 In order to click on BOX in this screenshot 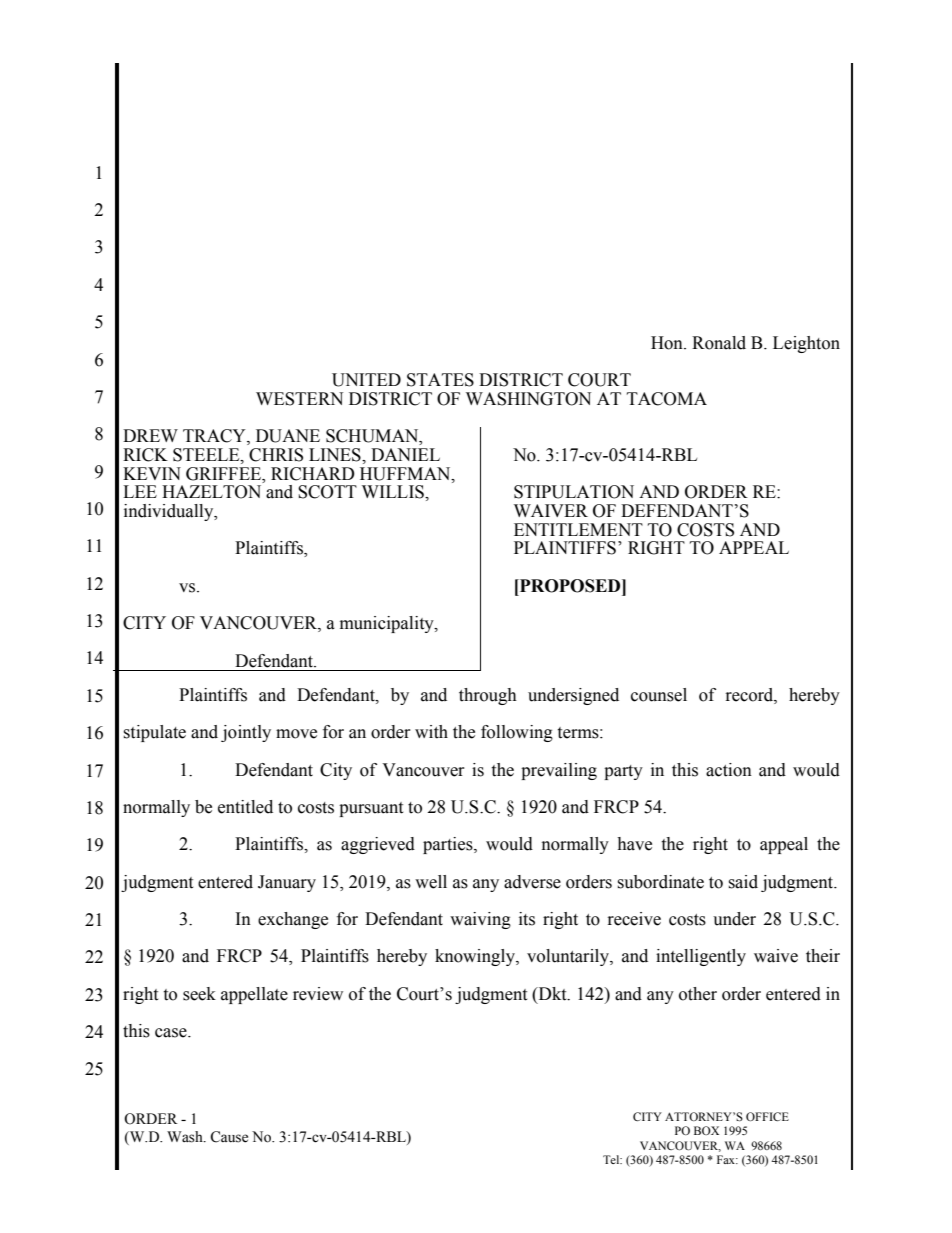, I will do `click(706, 1130)`.
